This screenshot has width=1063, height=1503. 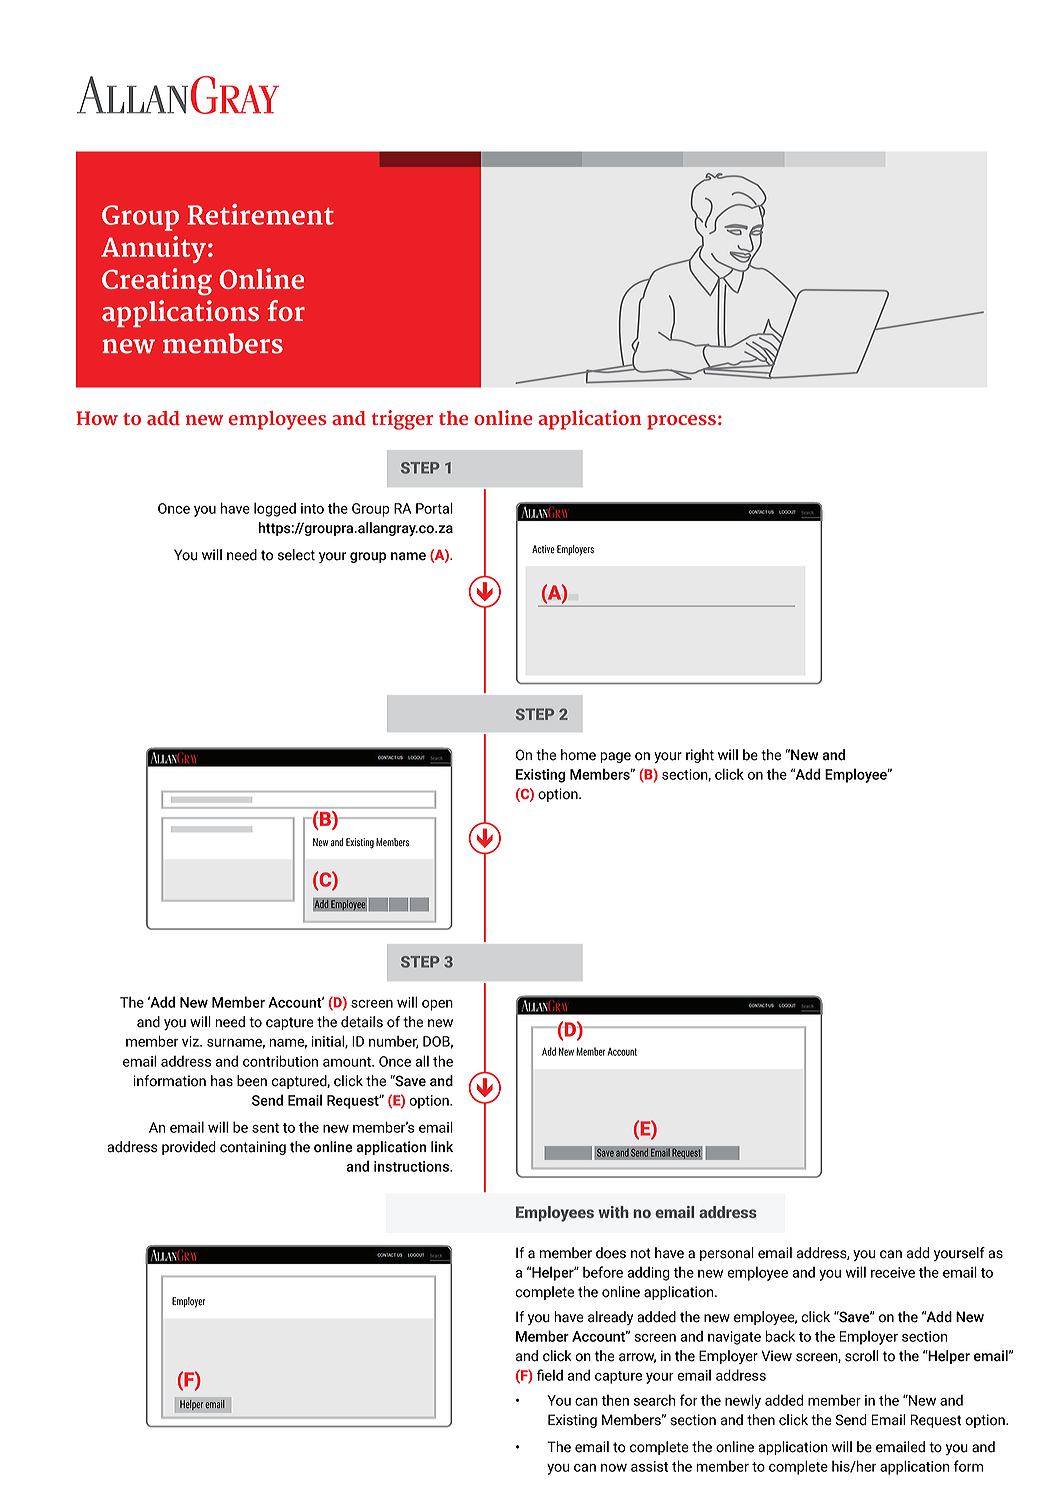 I want to click on provided, so click(x=189, y=1148).
